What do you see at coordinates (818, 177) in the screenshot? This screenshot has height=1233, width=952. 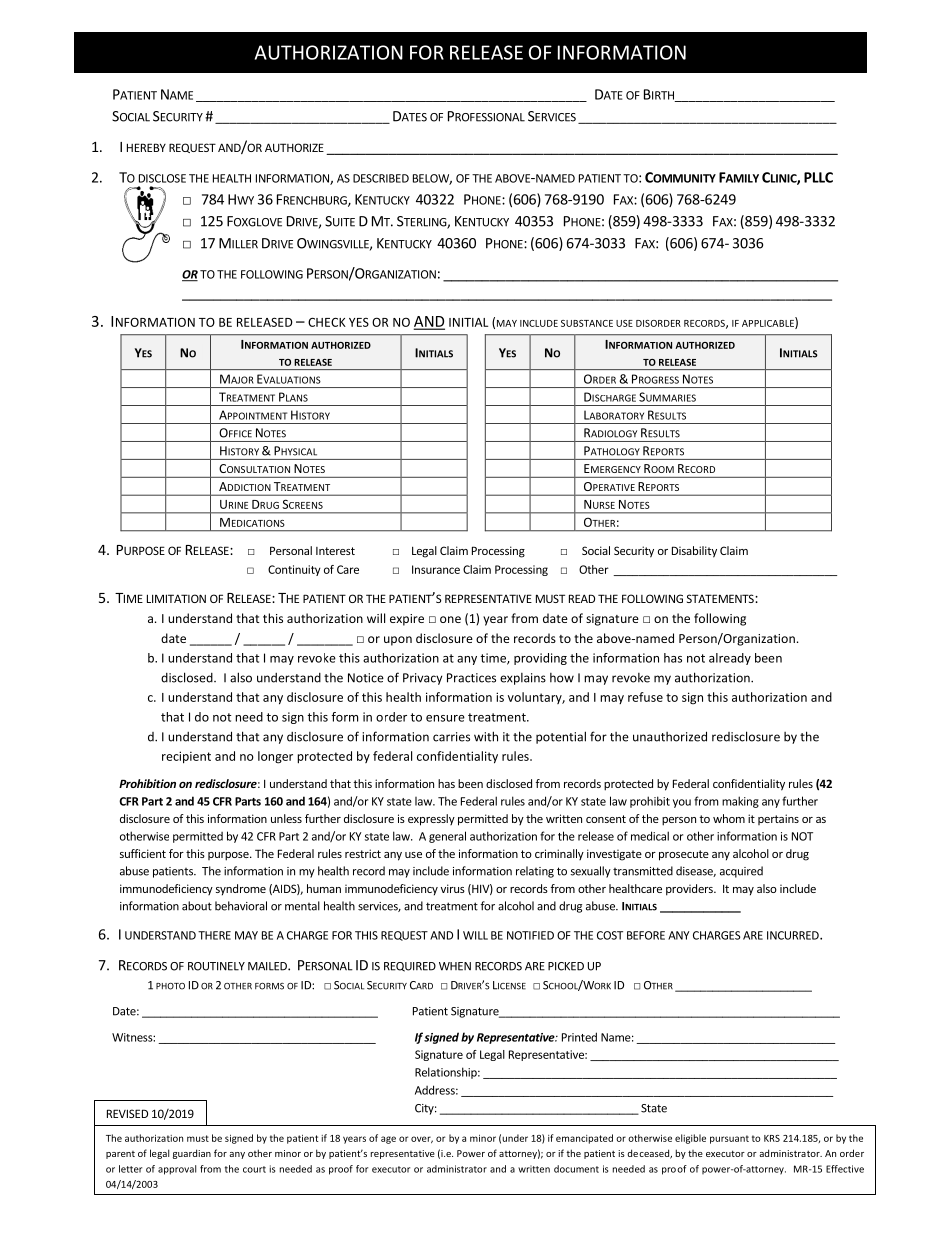 I see `PLLC` at bounding box center [818, 177].
